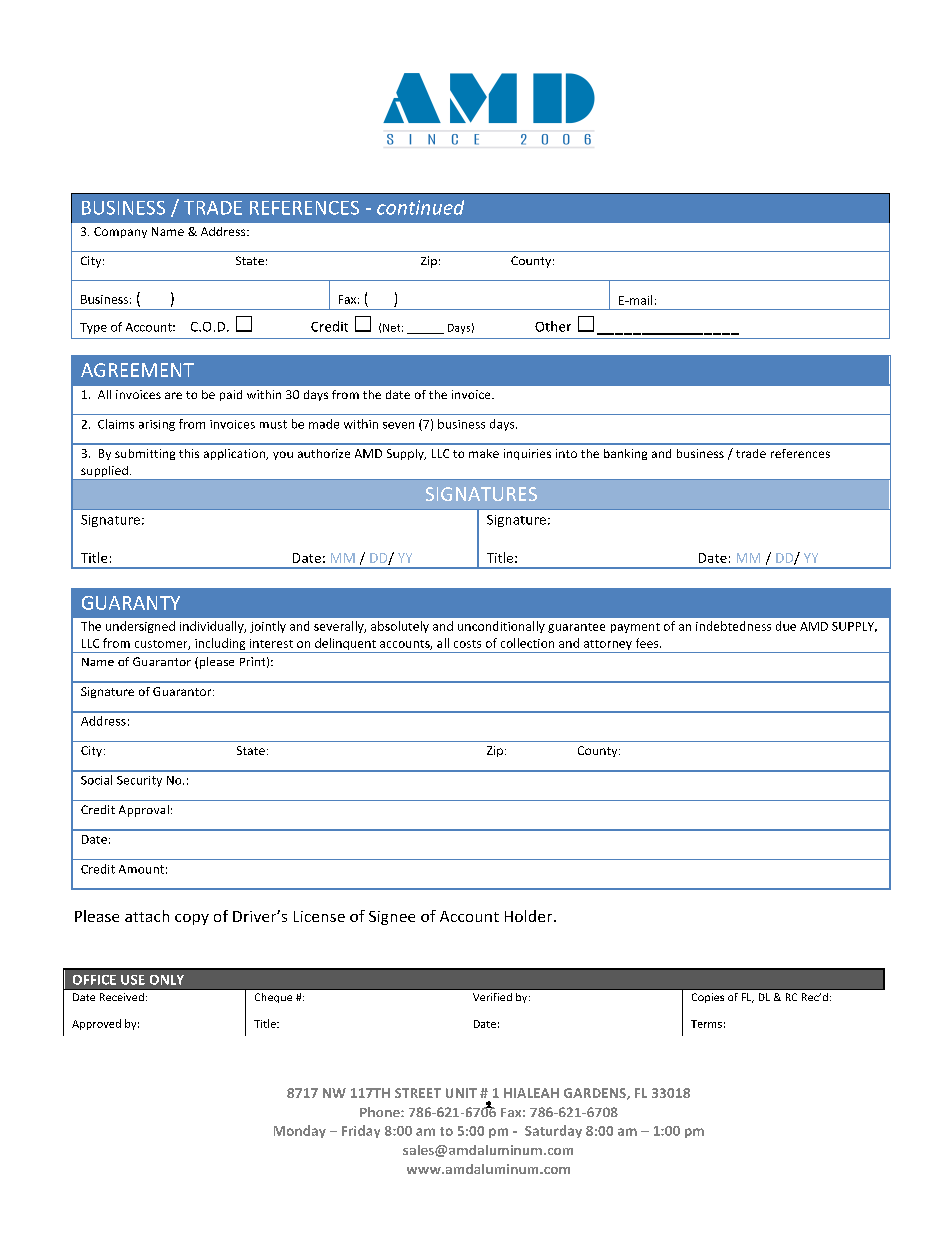 The image size is (952, 1233). I want to click on fees, so click(648, 643).
